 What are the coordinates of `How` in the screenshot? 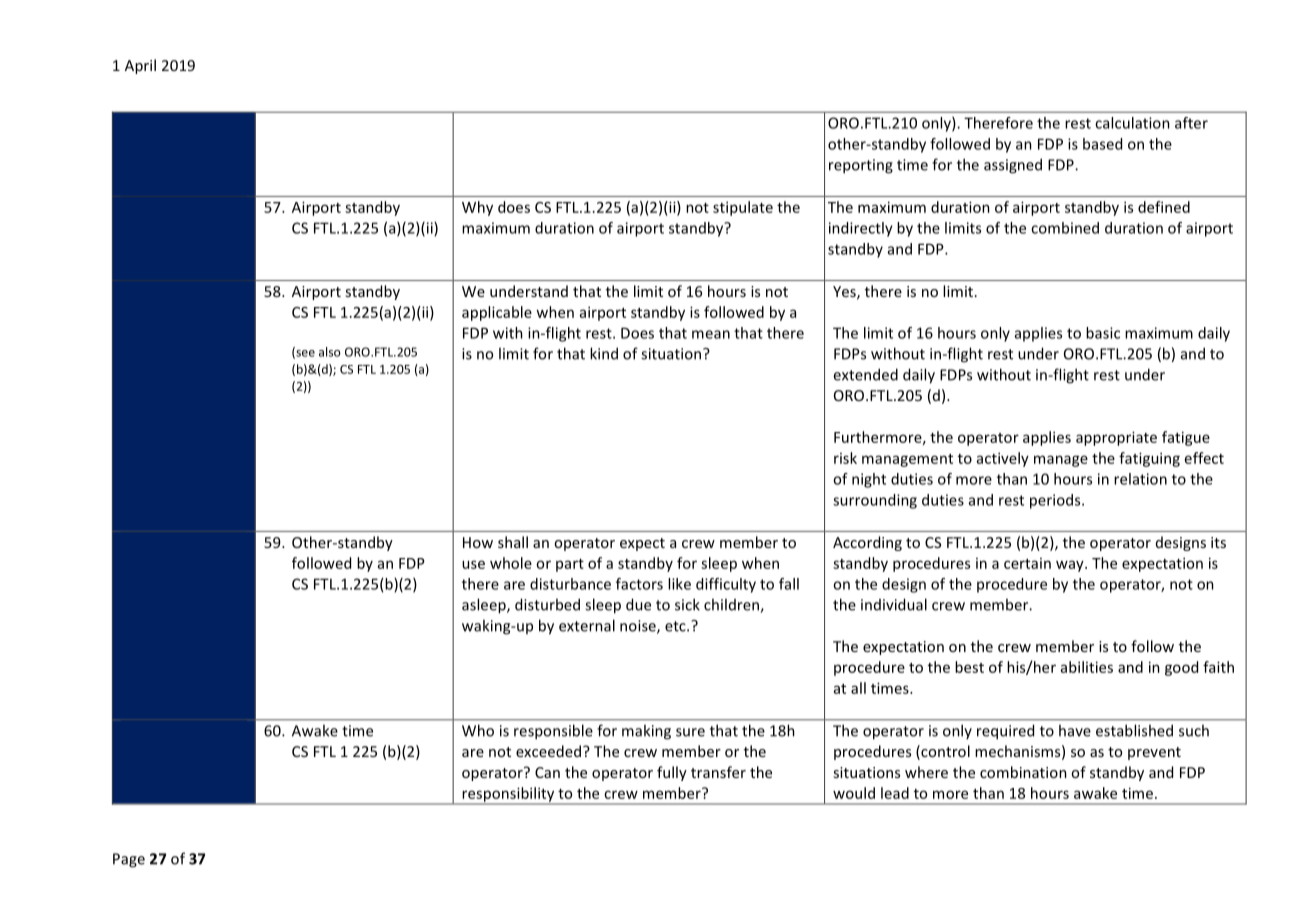 It's located at (478, 542).
